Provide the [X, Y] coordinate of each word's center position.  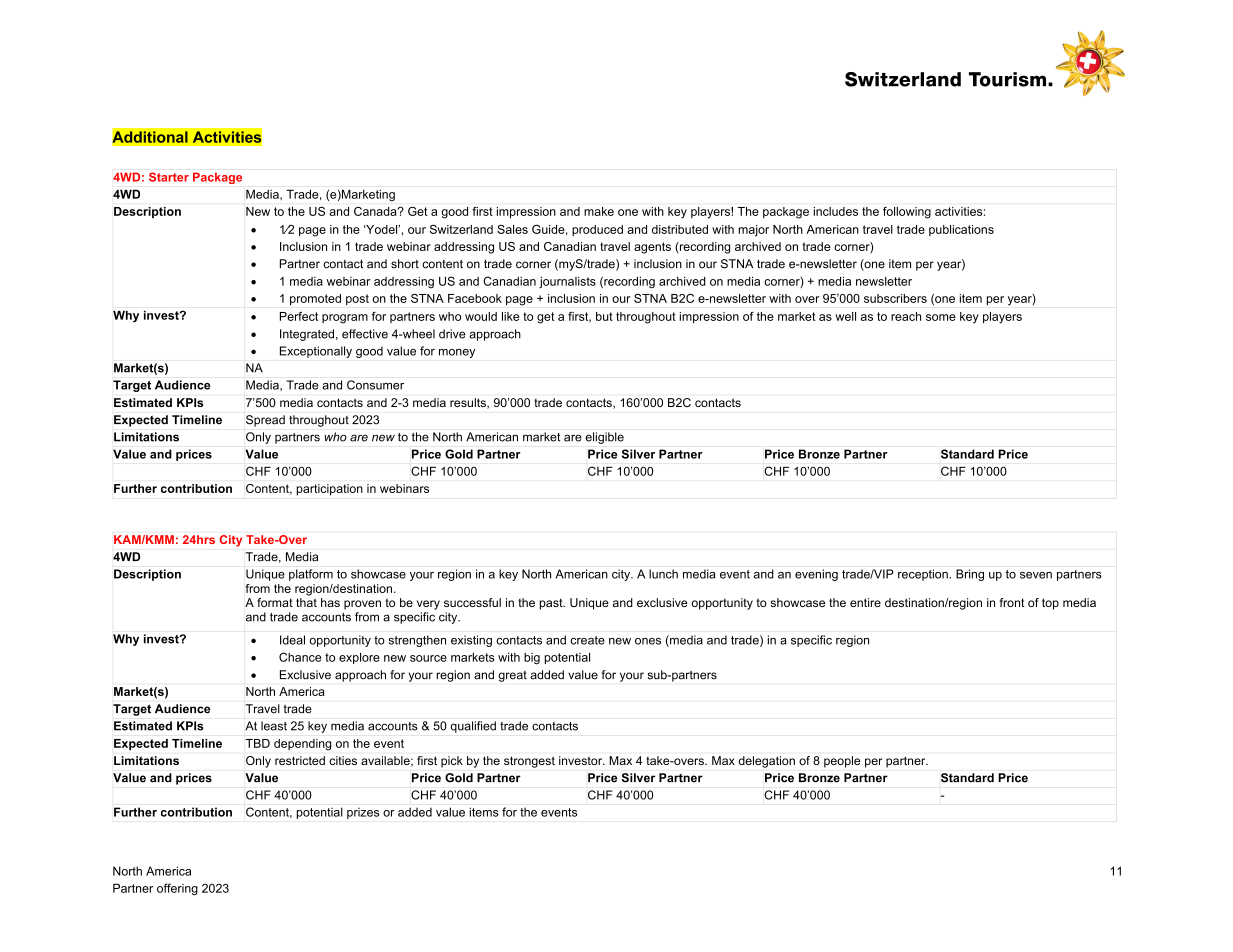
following [907, 213]
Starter [169, 177]
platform [311, 575]
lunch [663, 574]
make [599, 211]
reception [924, 575]
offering [177, 889]
